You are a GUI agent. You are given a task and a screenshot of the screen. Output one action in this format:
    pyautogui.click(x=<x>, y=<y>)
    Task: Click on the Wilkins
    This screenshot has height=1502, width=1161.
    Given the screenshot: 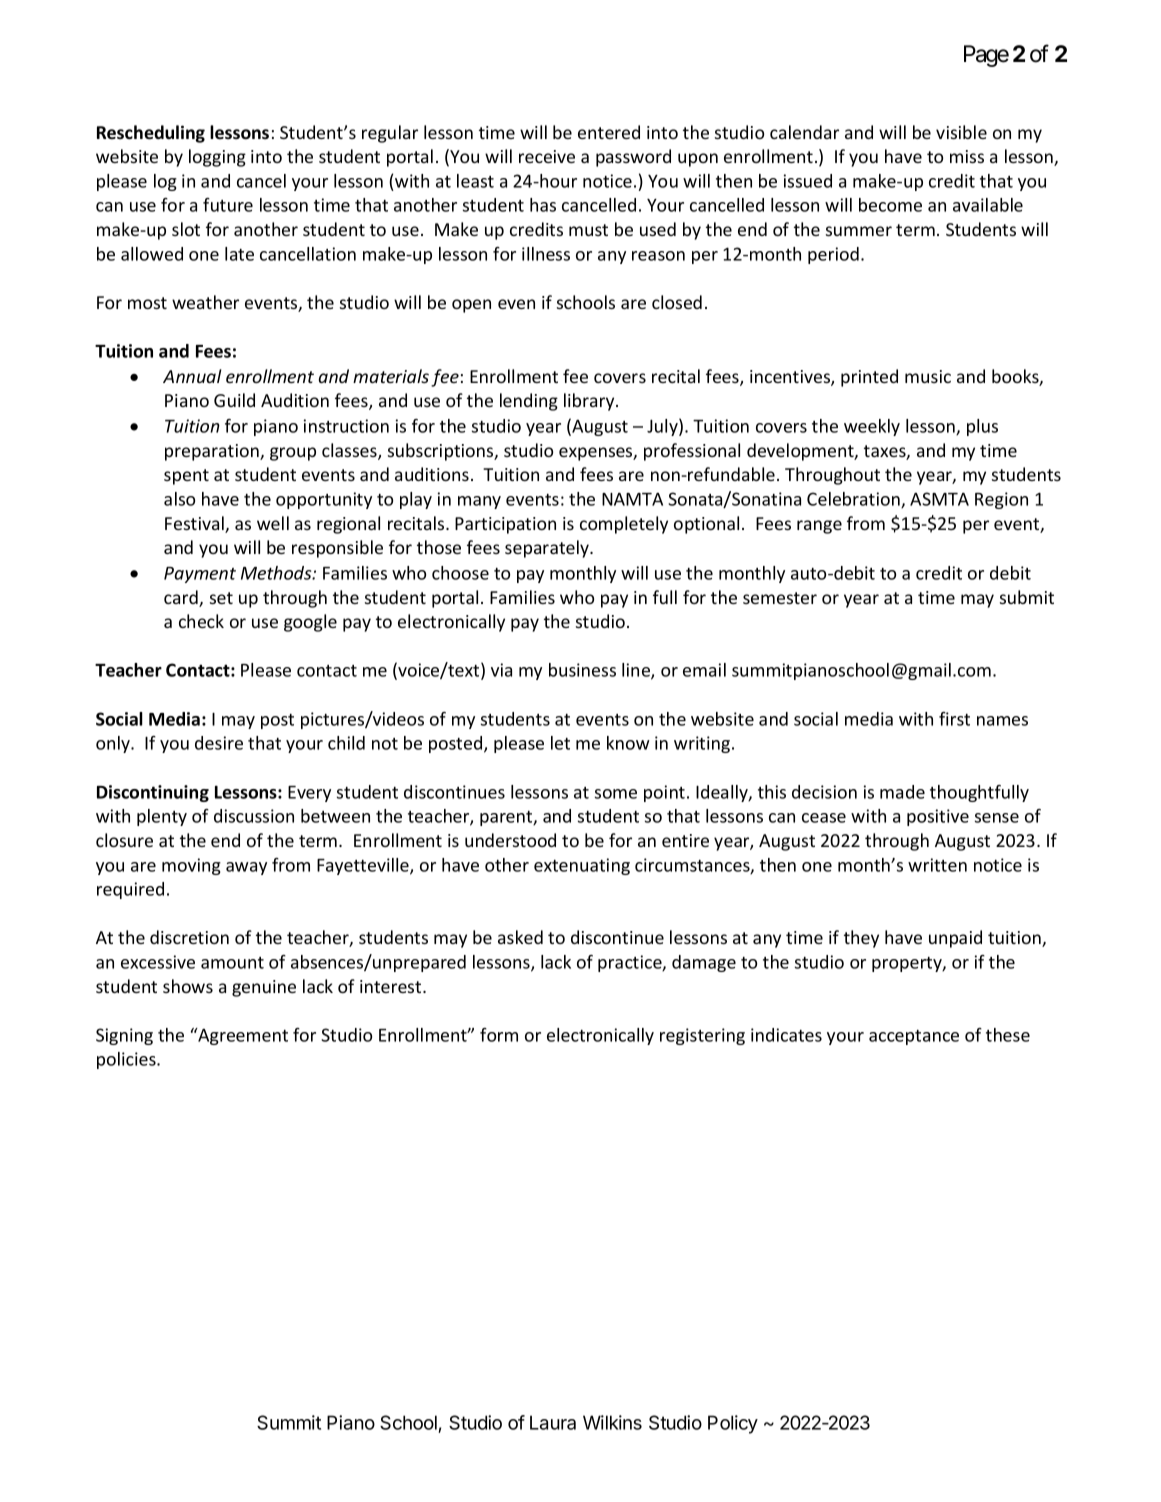 What is the action you would take?
    pyautogui.click(x=612, y=1422)
